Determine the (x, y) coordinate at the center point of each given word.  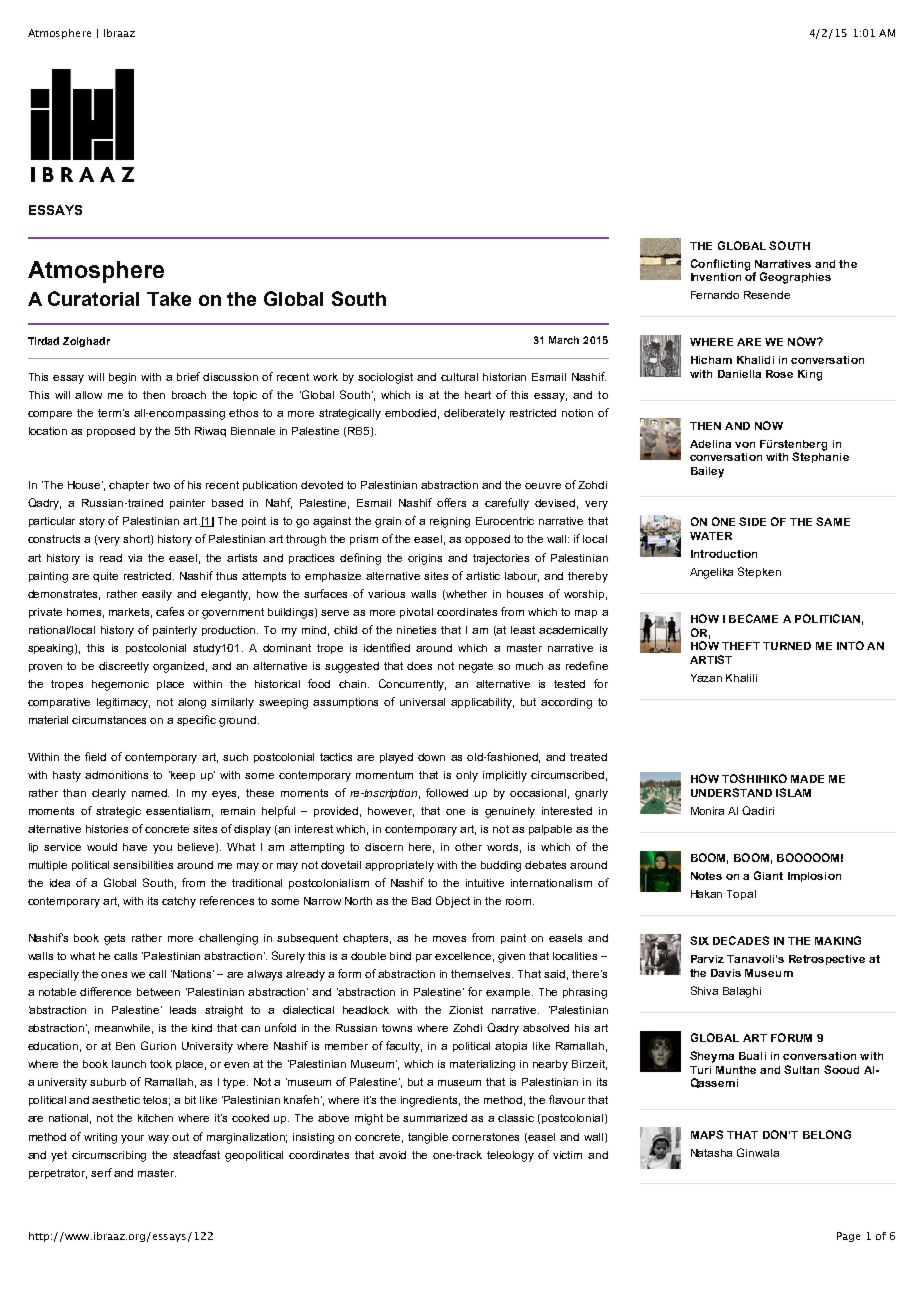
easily (157, 595)
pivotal (416, 613)
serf (101, 1172)
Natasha (711, 1153)
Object (453, 902)
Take (169, 299)
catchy (179, 902)
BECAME (753, 618)
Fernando (715, 295)
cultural (459, 377)
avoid (392, 1155)
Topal (741, 895)
